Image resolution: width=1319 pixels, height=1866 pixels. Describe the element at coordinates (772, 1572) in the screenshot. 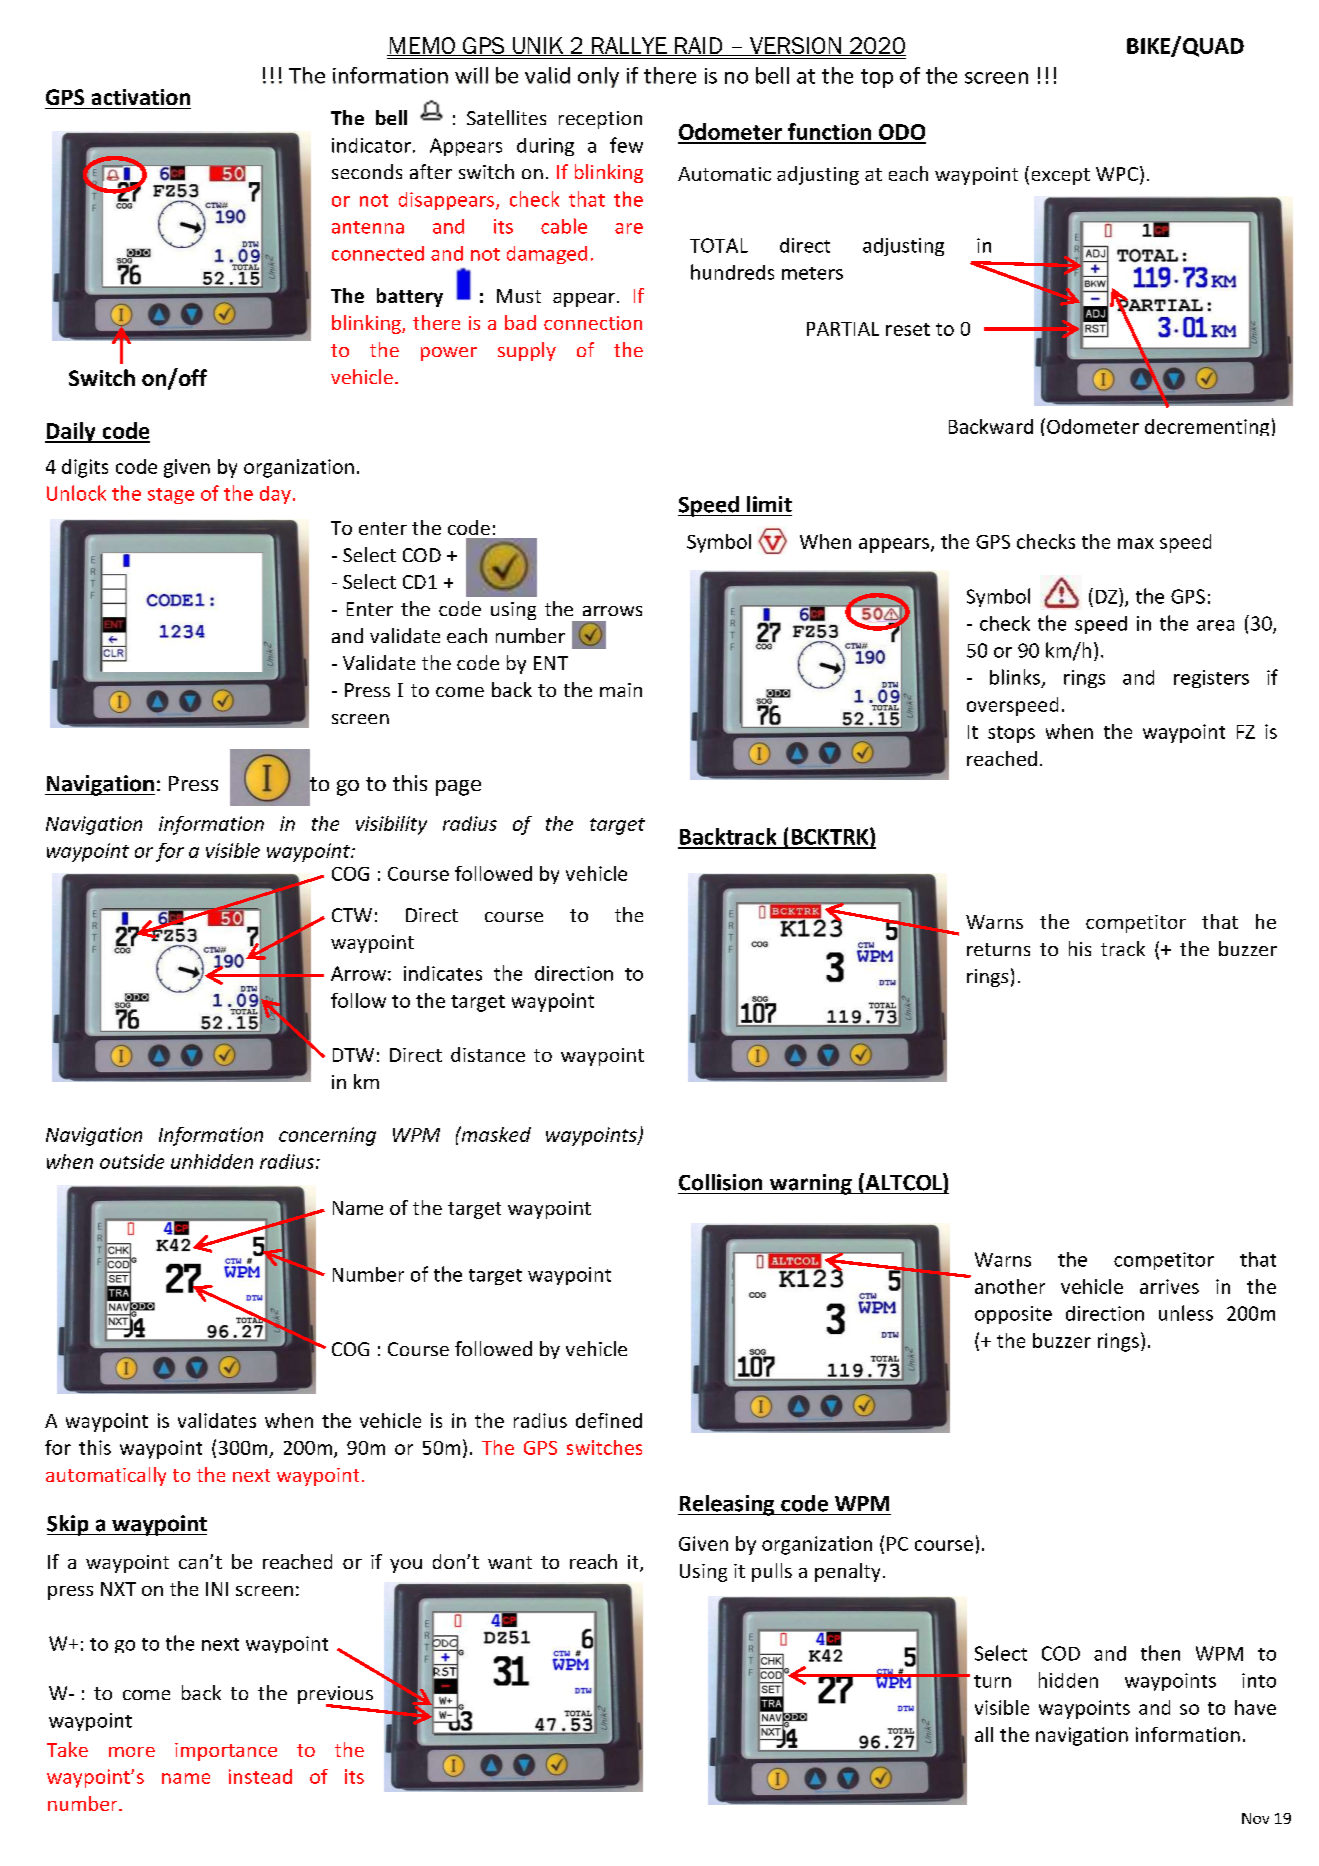

I see `pulls` at that location.
